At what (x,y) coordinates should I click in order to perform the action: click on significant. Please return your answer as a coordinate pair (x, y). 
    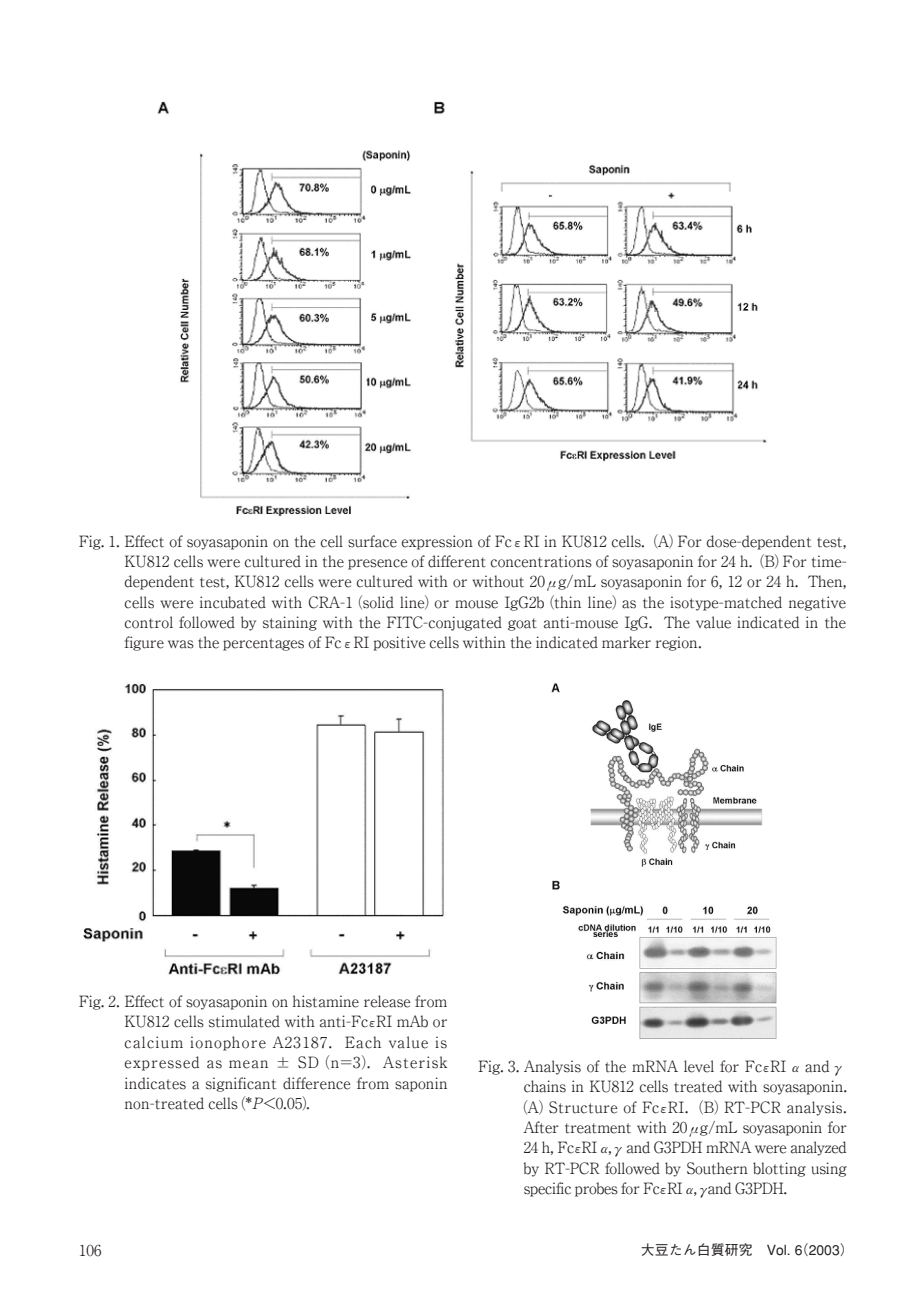
    Looking at the image, I should click on (241, 1084).
